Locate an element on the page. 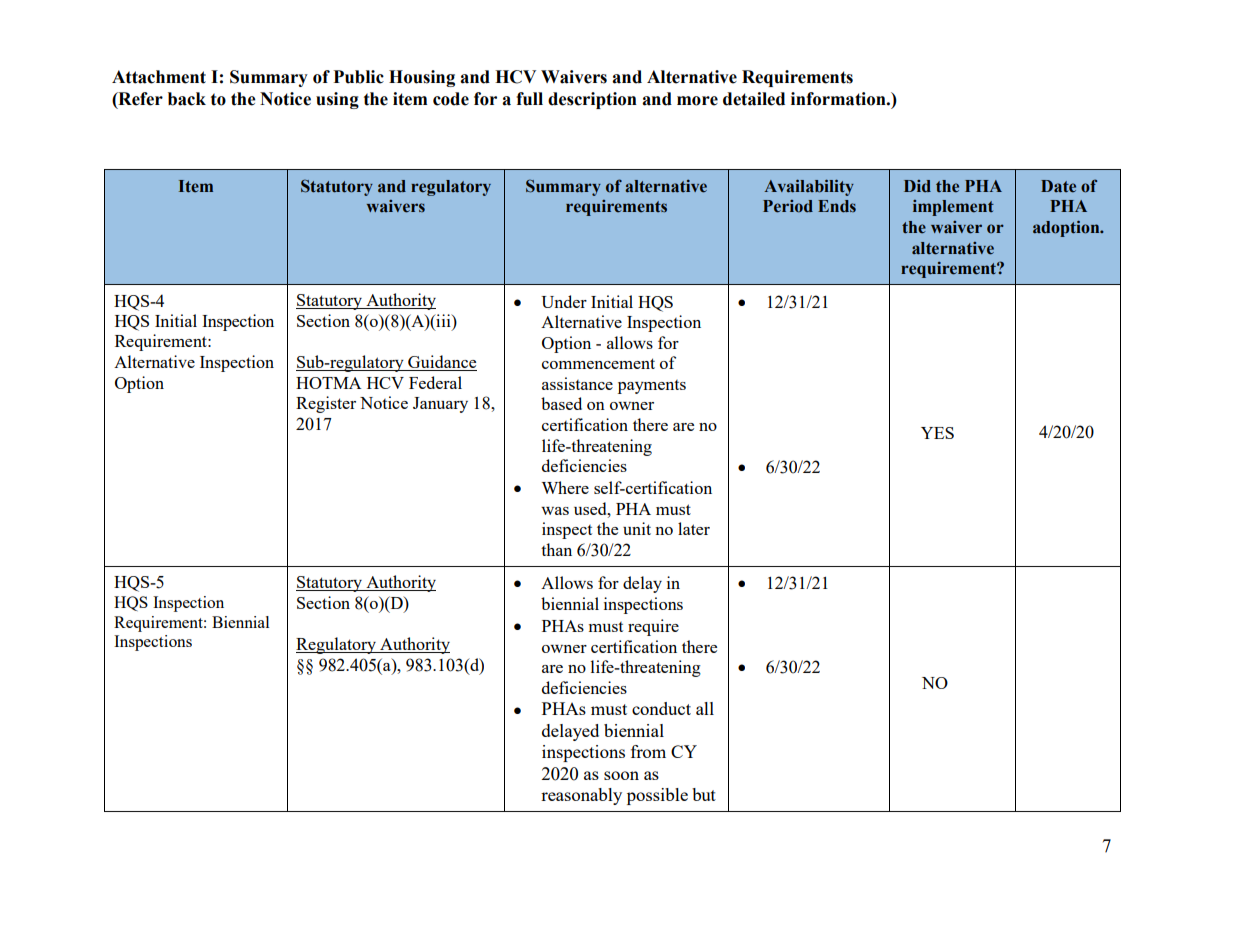 Image resolution: width=1233 pixels, height=952 pixels. description is located at coordinates (592, 100).
